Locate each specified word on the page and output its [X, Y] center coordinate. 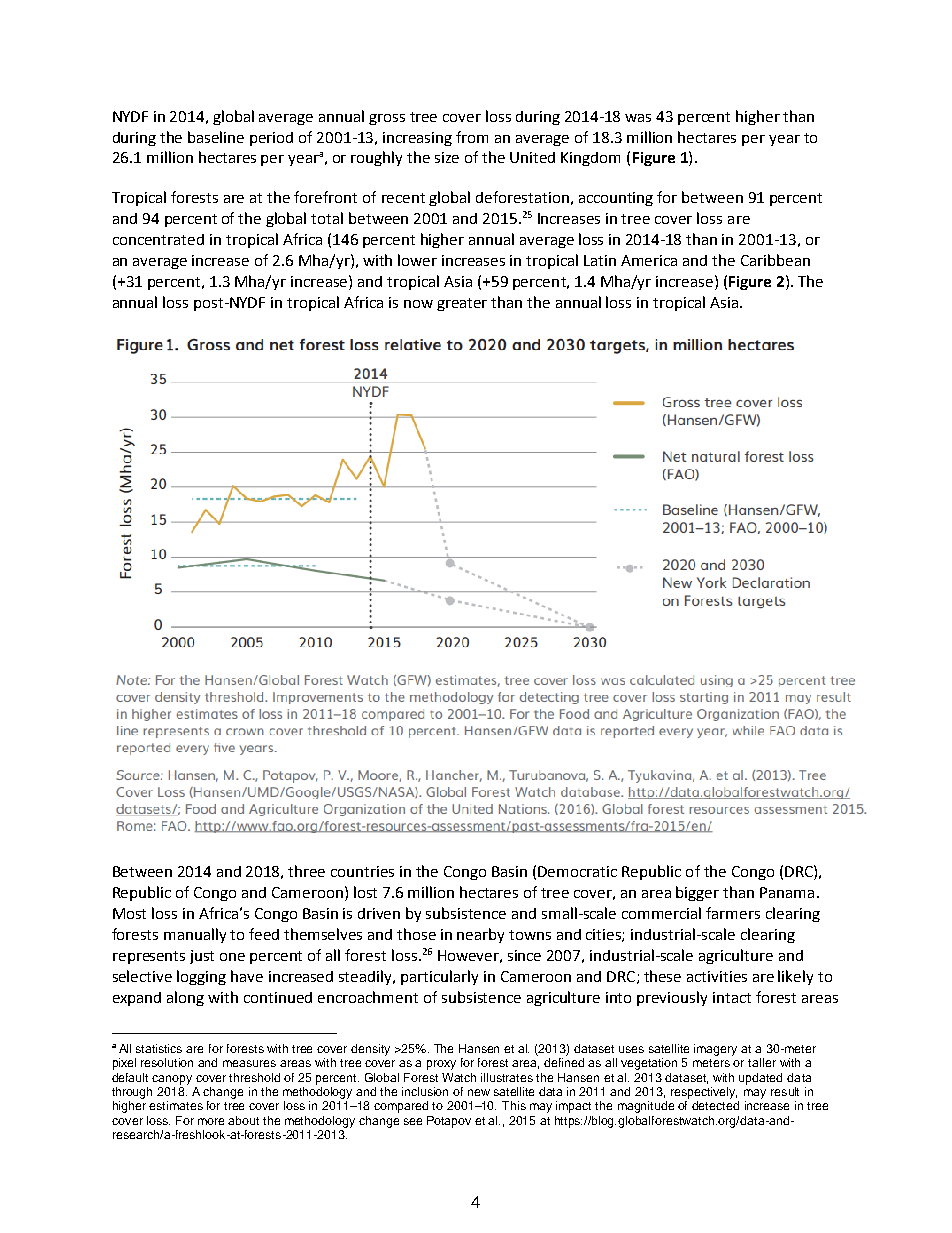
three [306, 871]
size [447, 157]
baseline [216, 137]
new [479, 1092]
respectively [704, 1093]
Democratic [577, 871]
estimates [176, 1105]
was [638, 118]
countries [362, 871]
